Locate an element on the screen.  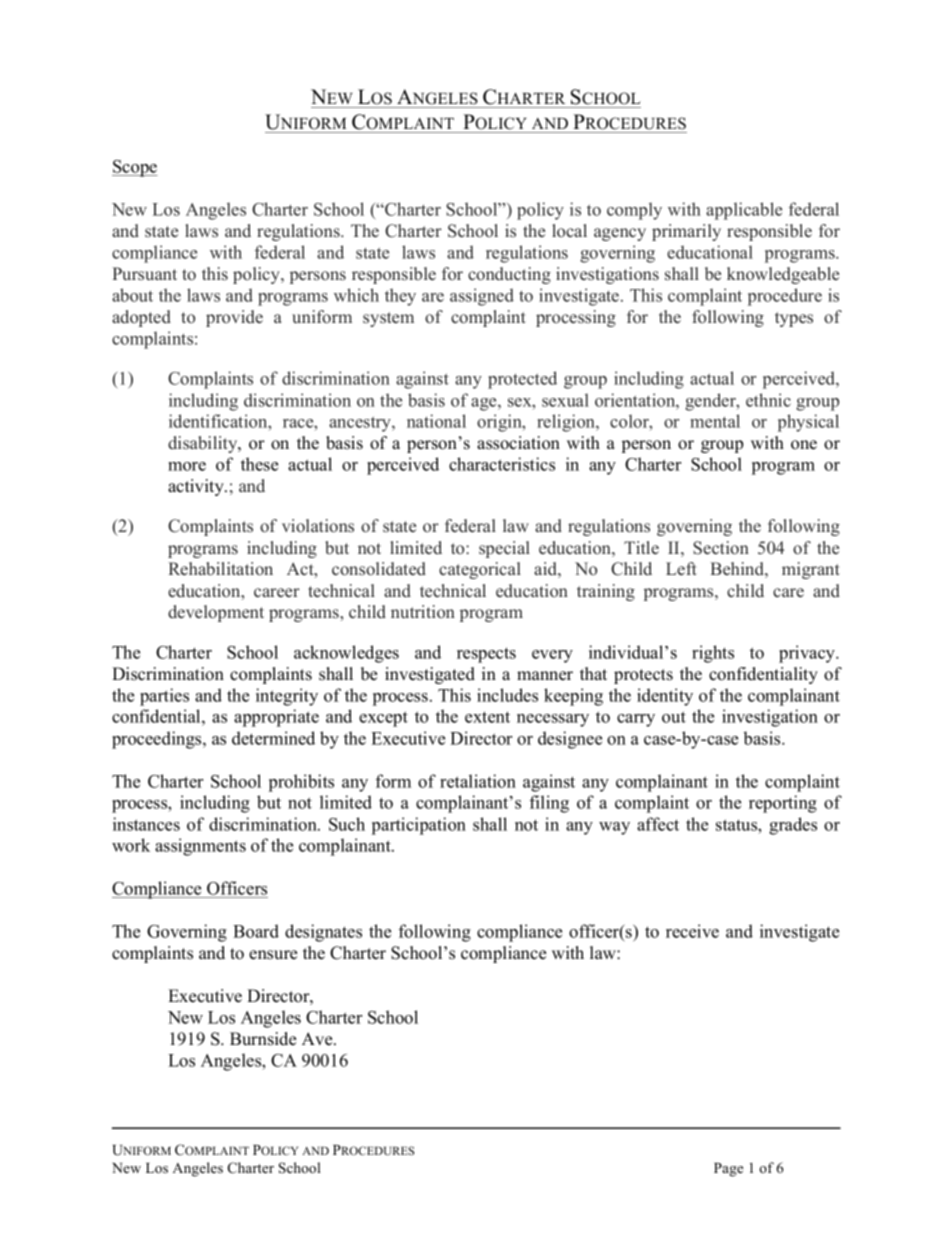
parties is located at coordinates (164, 697).
